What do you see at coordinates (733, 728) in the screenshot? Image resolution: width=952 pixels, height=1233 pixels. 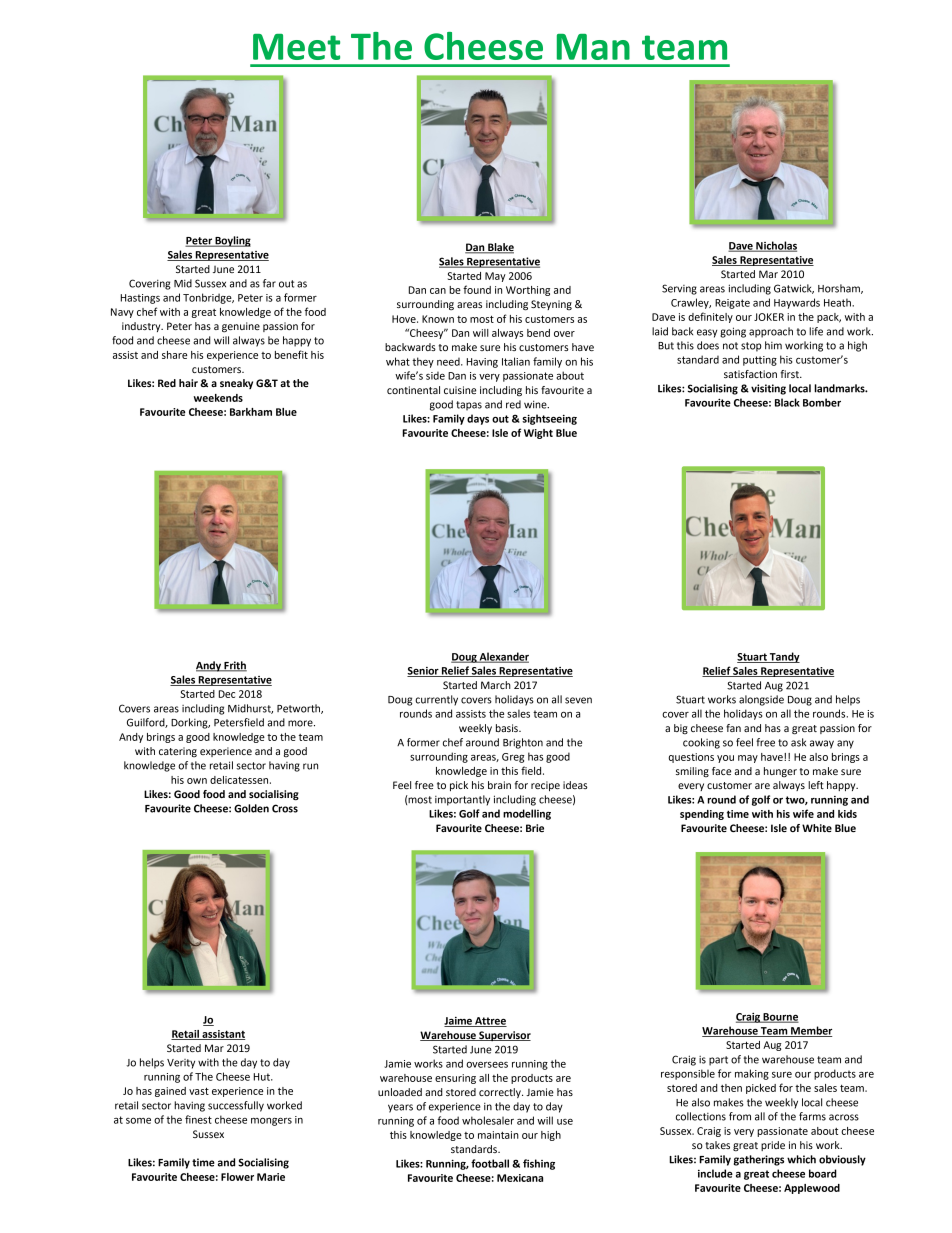 I see `fan` at bounding box center [733, 728].
